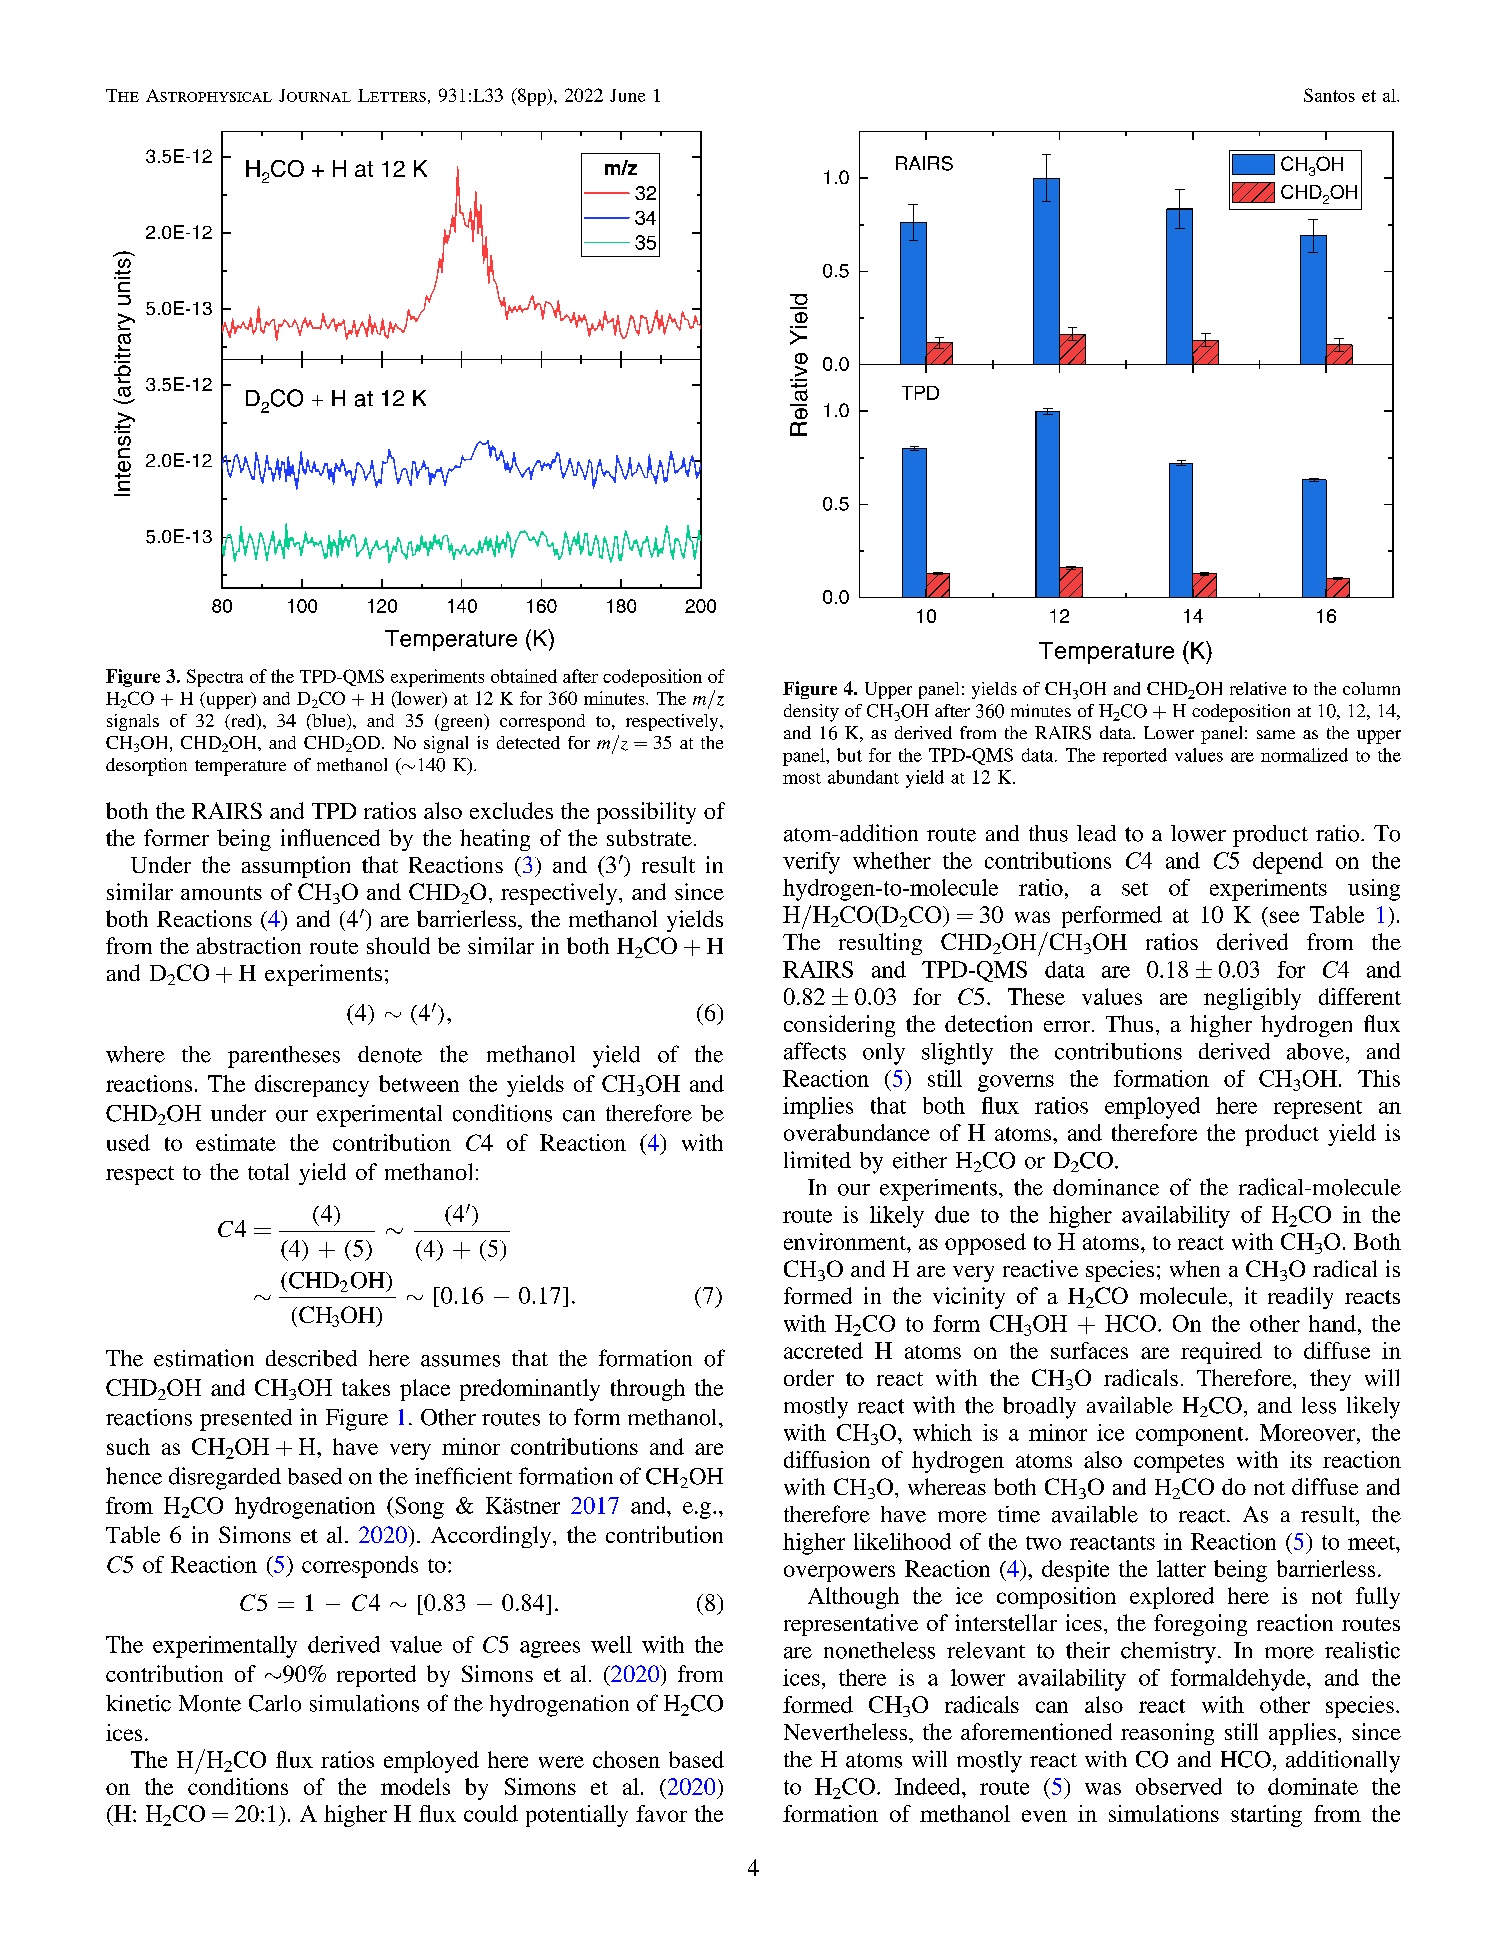 The width and height of the document is (1507, 1951). What do you see at coordinates (315, 95) in the document?
I see `Journal` at bounding box center [315, 95].
